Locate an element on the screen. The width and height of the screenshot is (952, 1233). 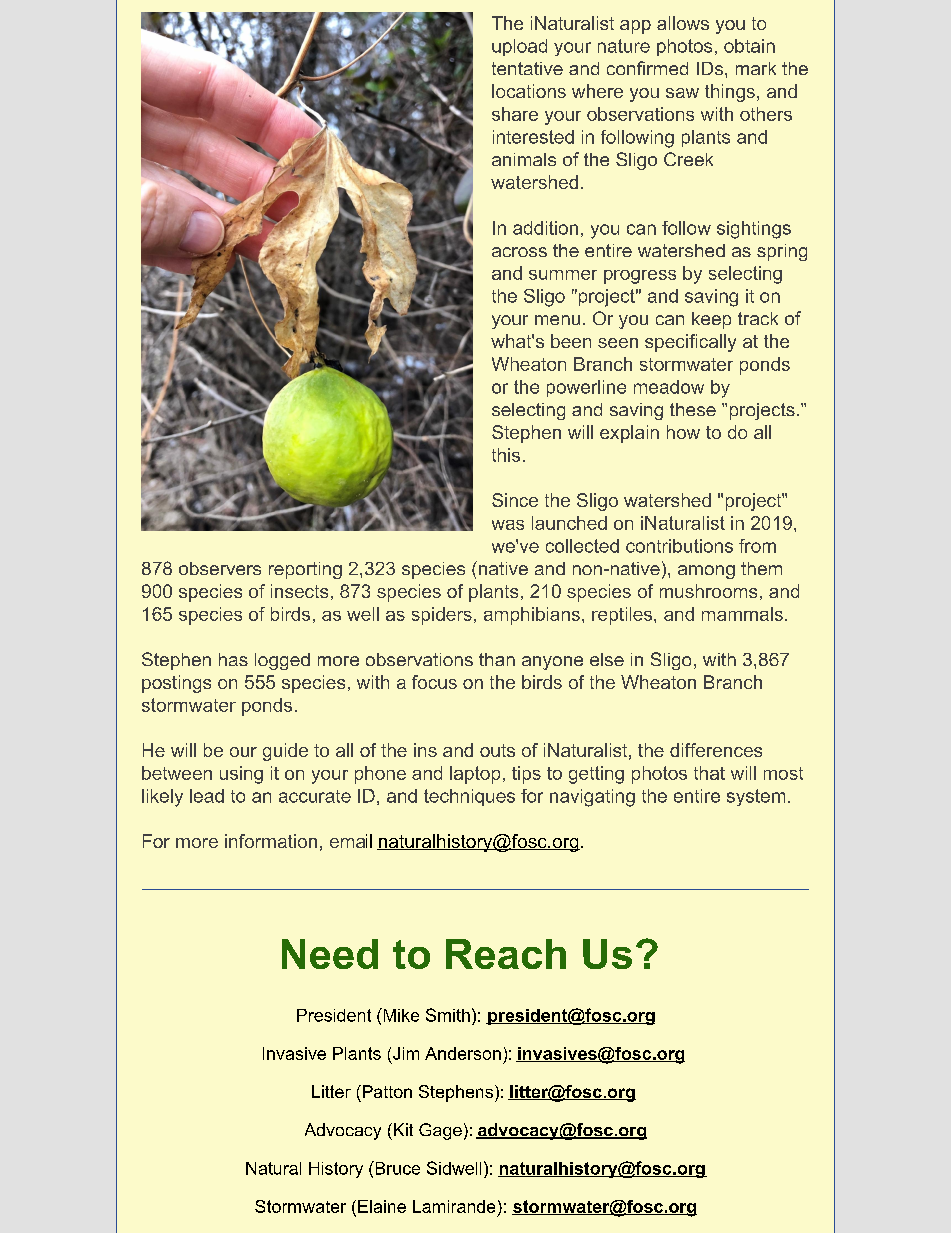
Elaine is located at coordinates (382, 1206).
